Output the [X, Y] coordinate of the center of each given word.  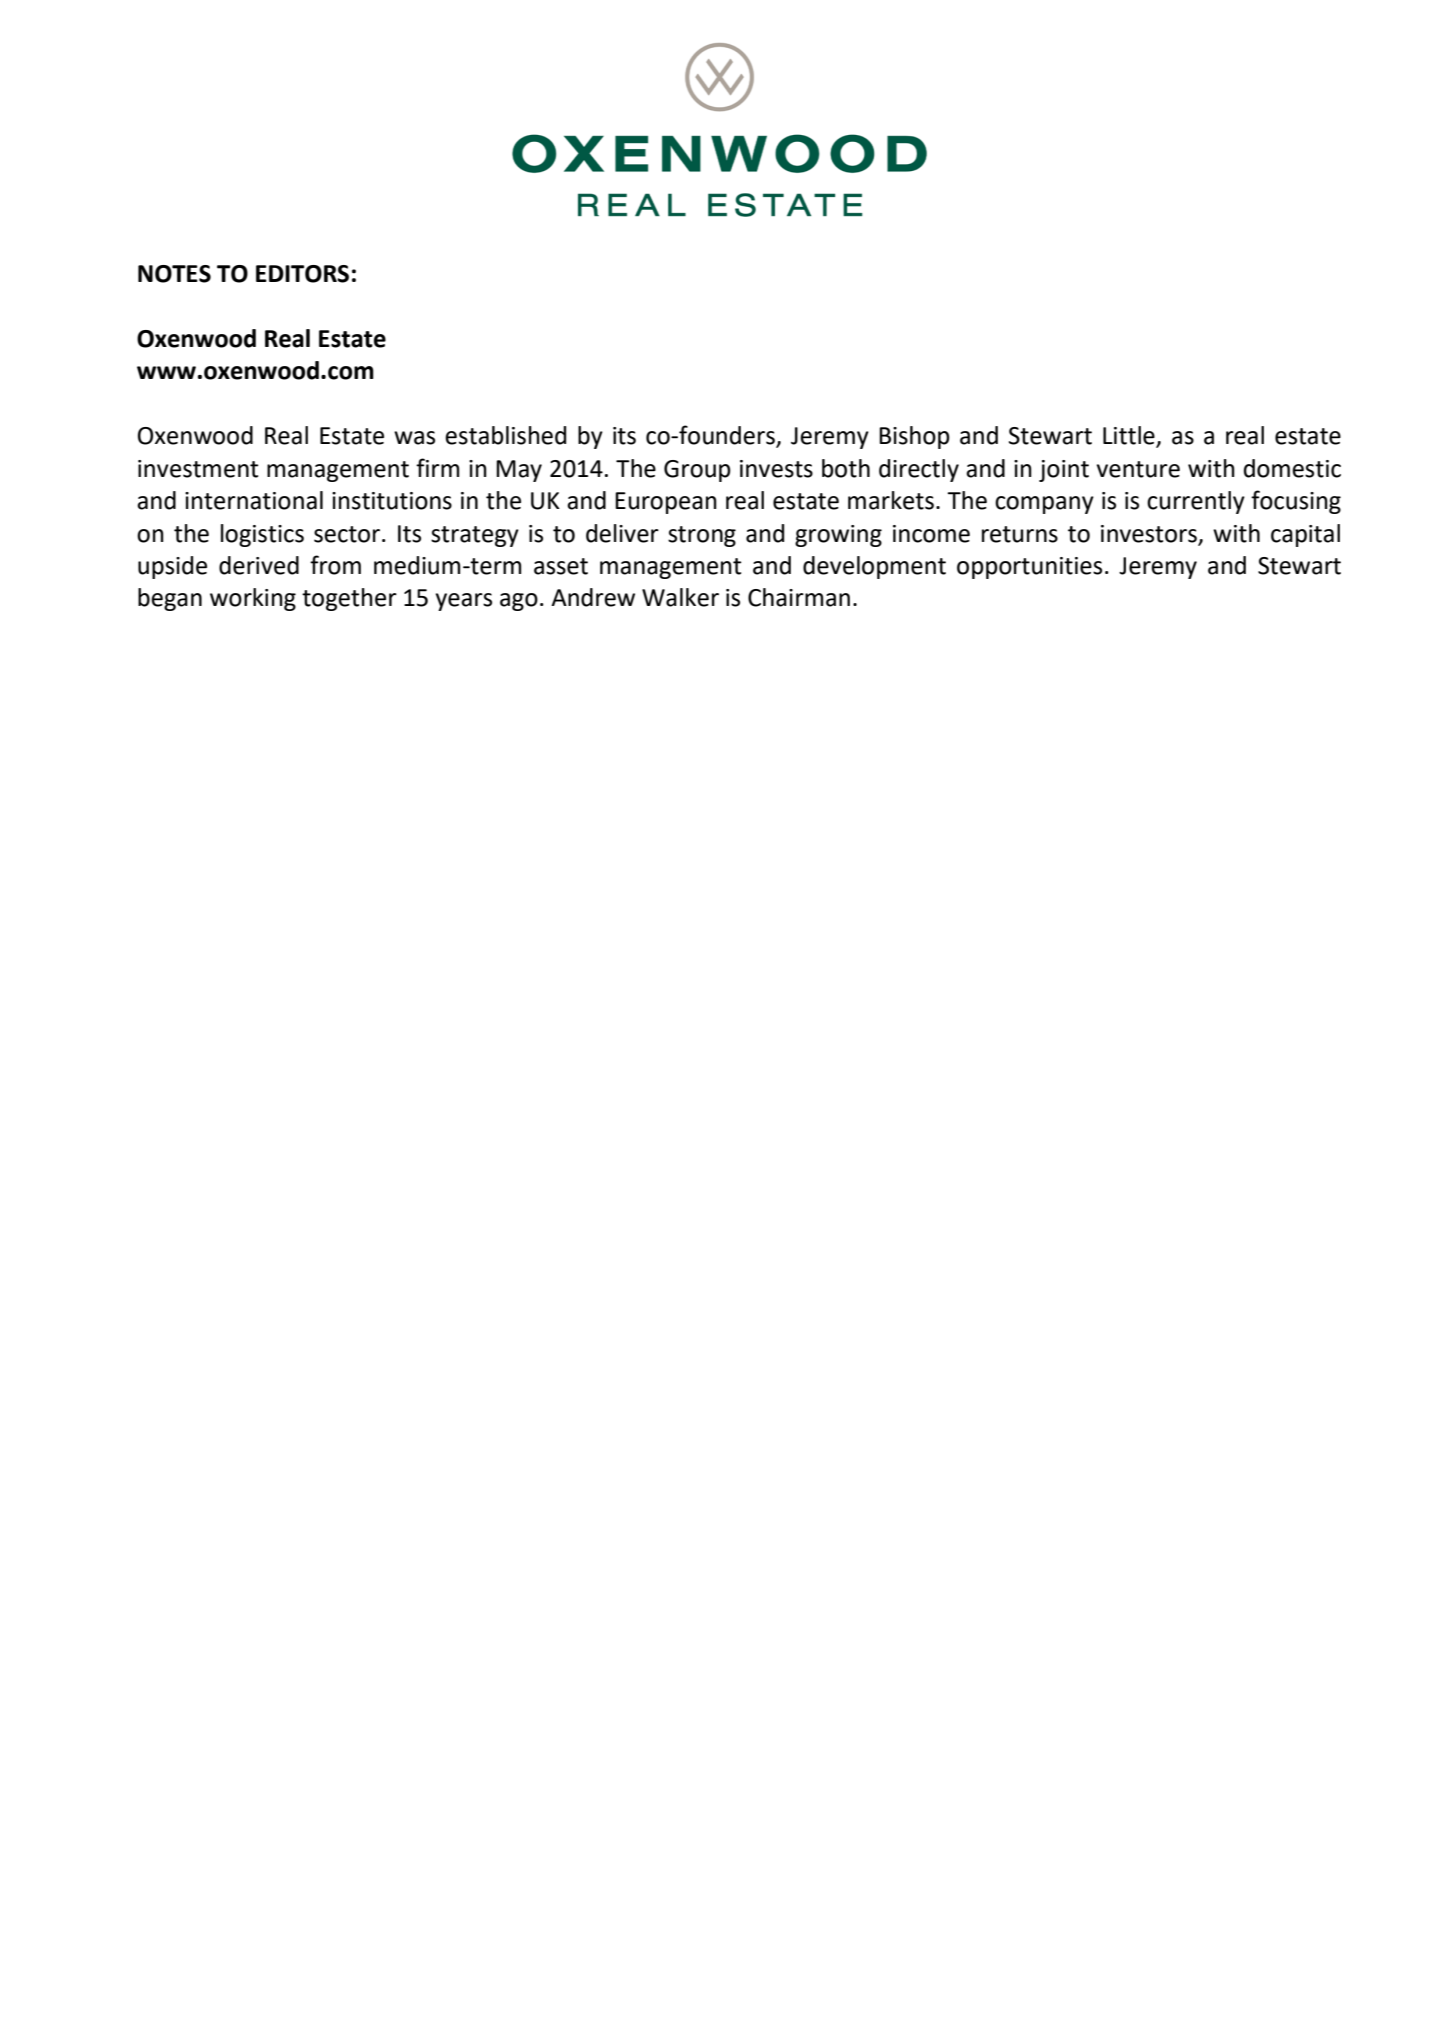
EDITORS [302, 274]
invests [776, 469]
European [666, 503]
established [505, 435]
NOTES [174, 274]
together [349, 599]
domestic [1292, 468]
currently [1196, 502]
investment [198, 469]
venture [1138, 469]
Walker [680, 597]
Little [1130, 436]
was [414, 438]
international [254, 500]
